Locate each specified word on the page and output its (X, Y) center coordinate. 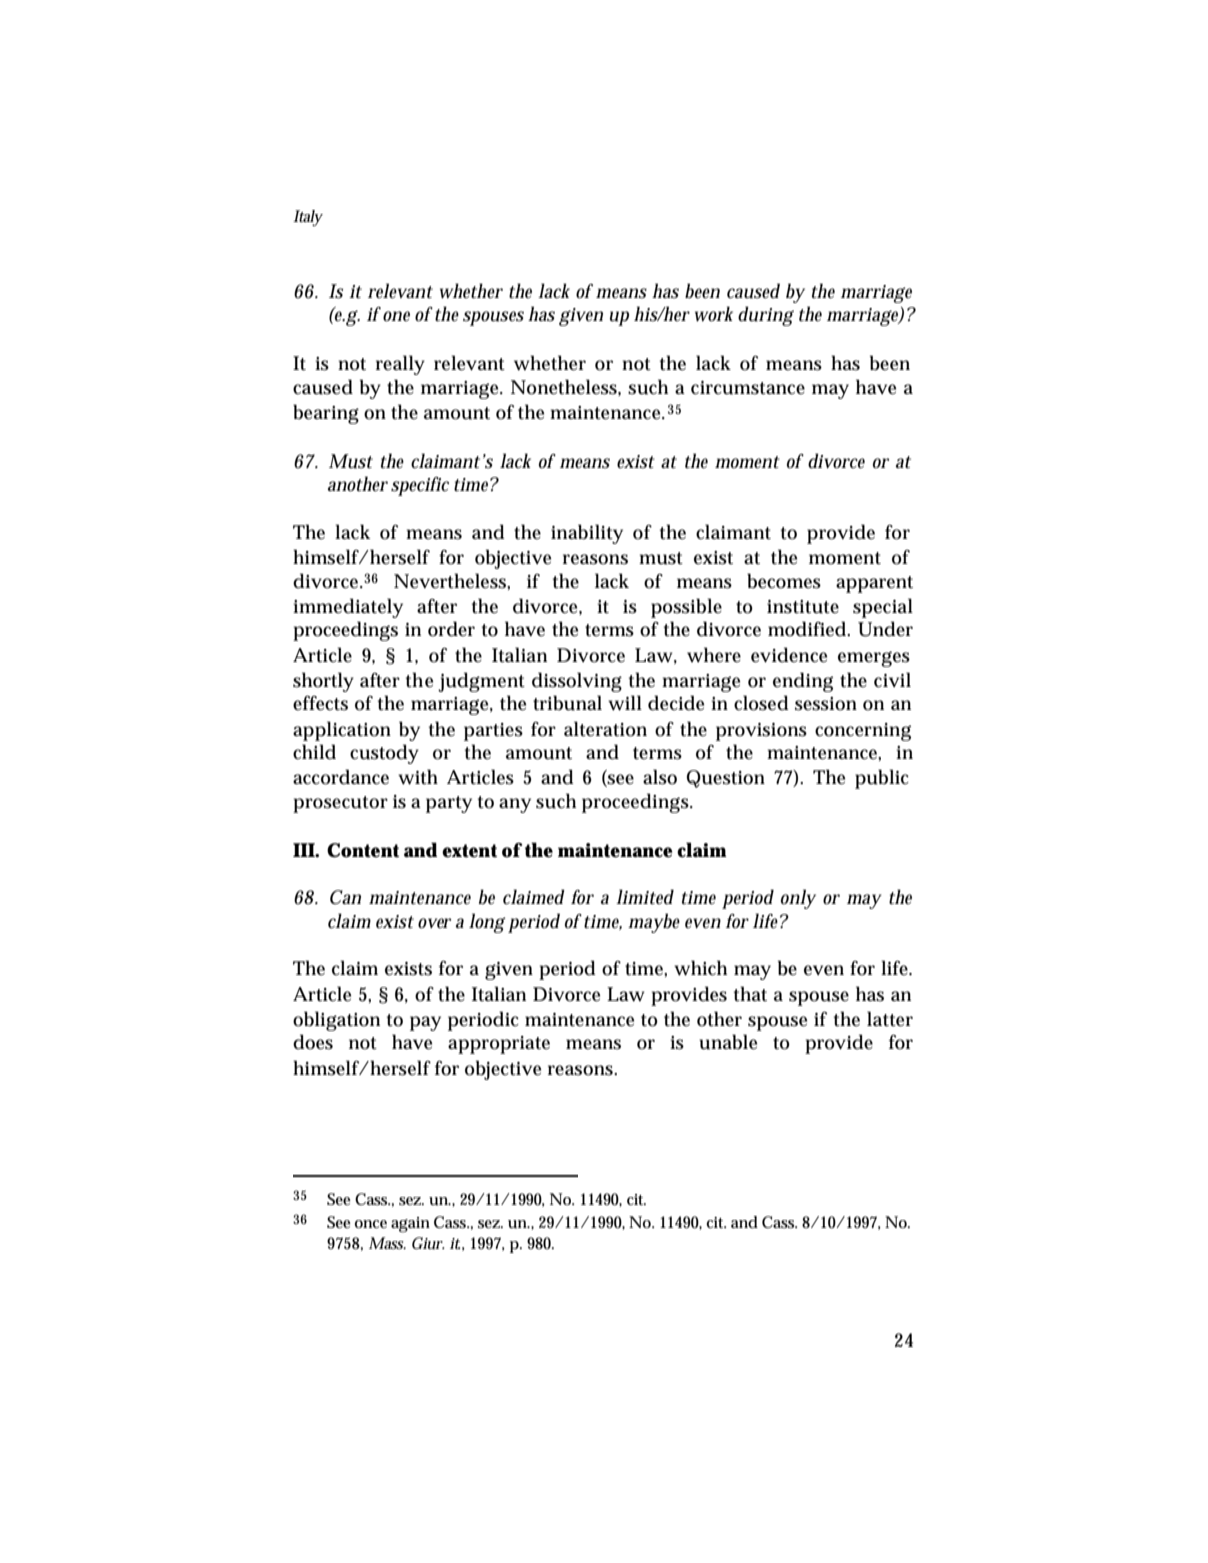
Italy (308, 218)
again (410, 1225)
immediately (348, 608)
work (714, 314)
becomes (784, 581)
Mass (387, 1243)
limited (645, 897)
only (798, 899)
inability (587, 534)
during (766, 316)
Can (345, 897)
